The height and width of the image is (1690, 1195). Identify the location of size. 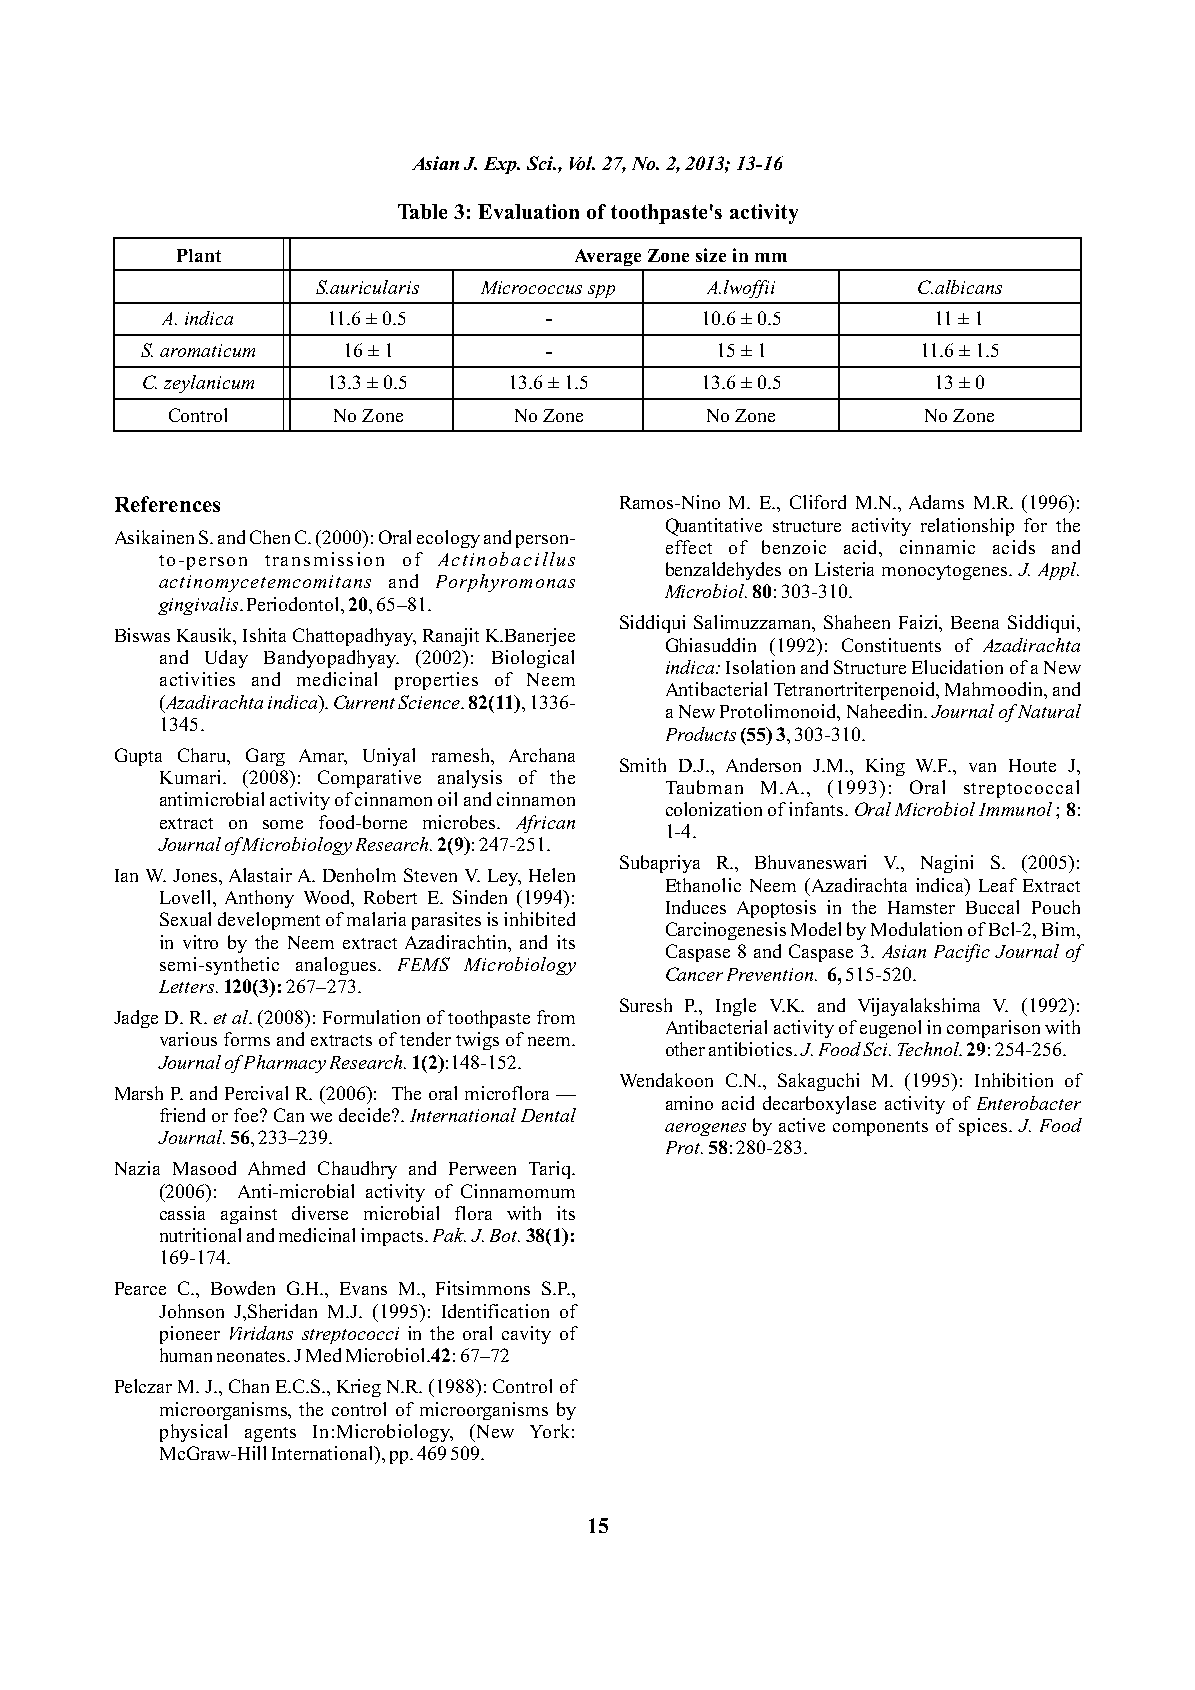
(711, 255).
